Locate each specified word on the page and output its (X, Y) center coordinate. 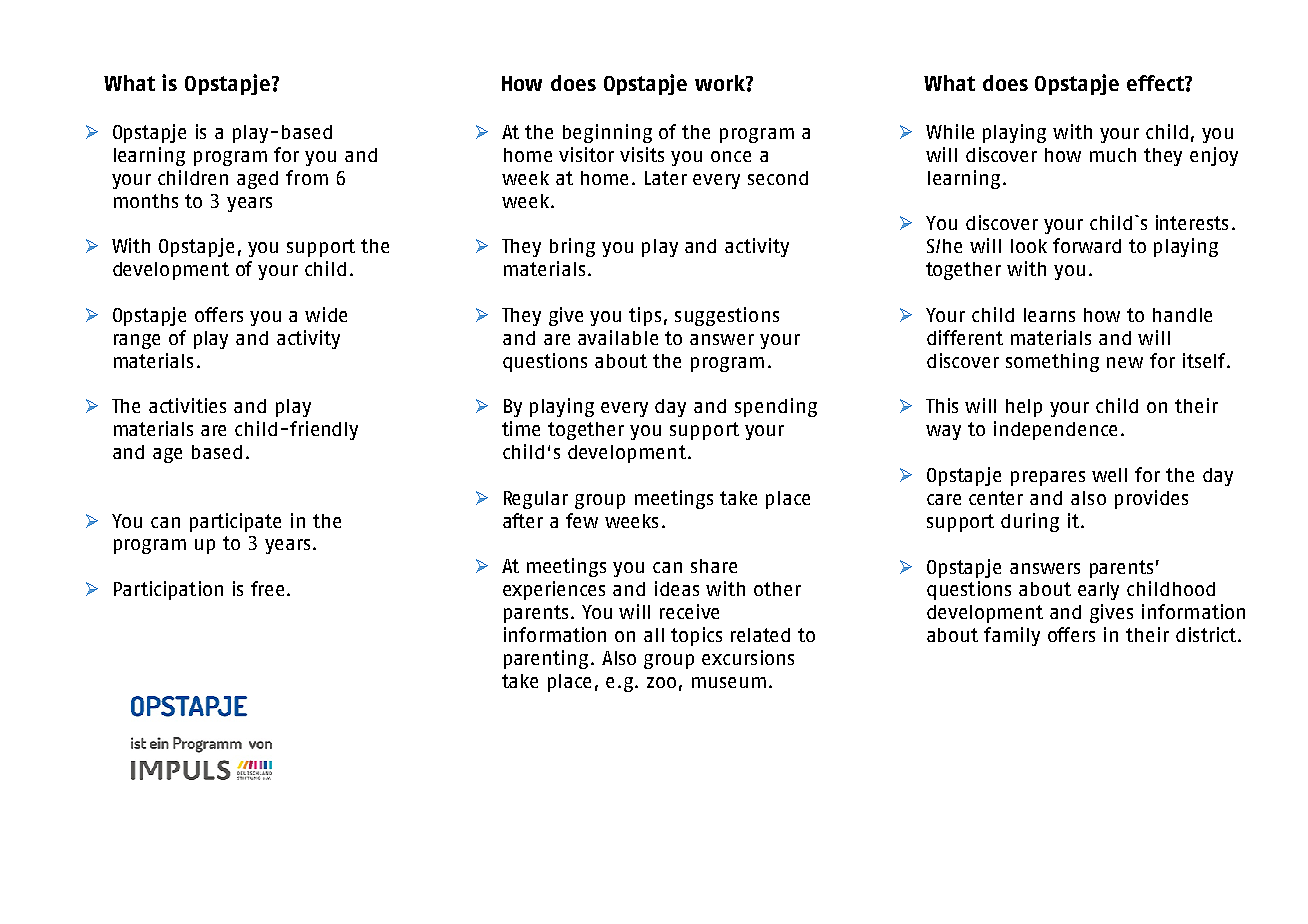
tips (645, 316)
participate (235, 522)
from (307, 177)
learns (1049, 315)
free (267, 588)
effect (1156, 83)
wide (326, 314)
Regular (536, 500)
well (1109, 475)
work (721, 83)
